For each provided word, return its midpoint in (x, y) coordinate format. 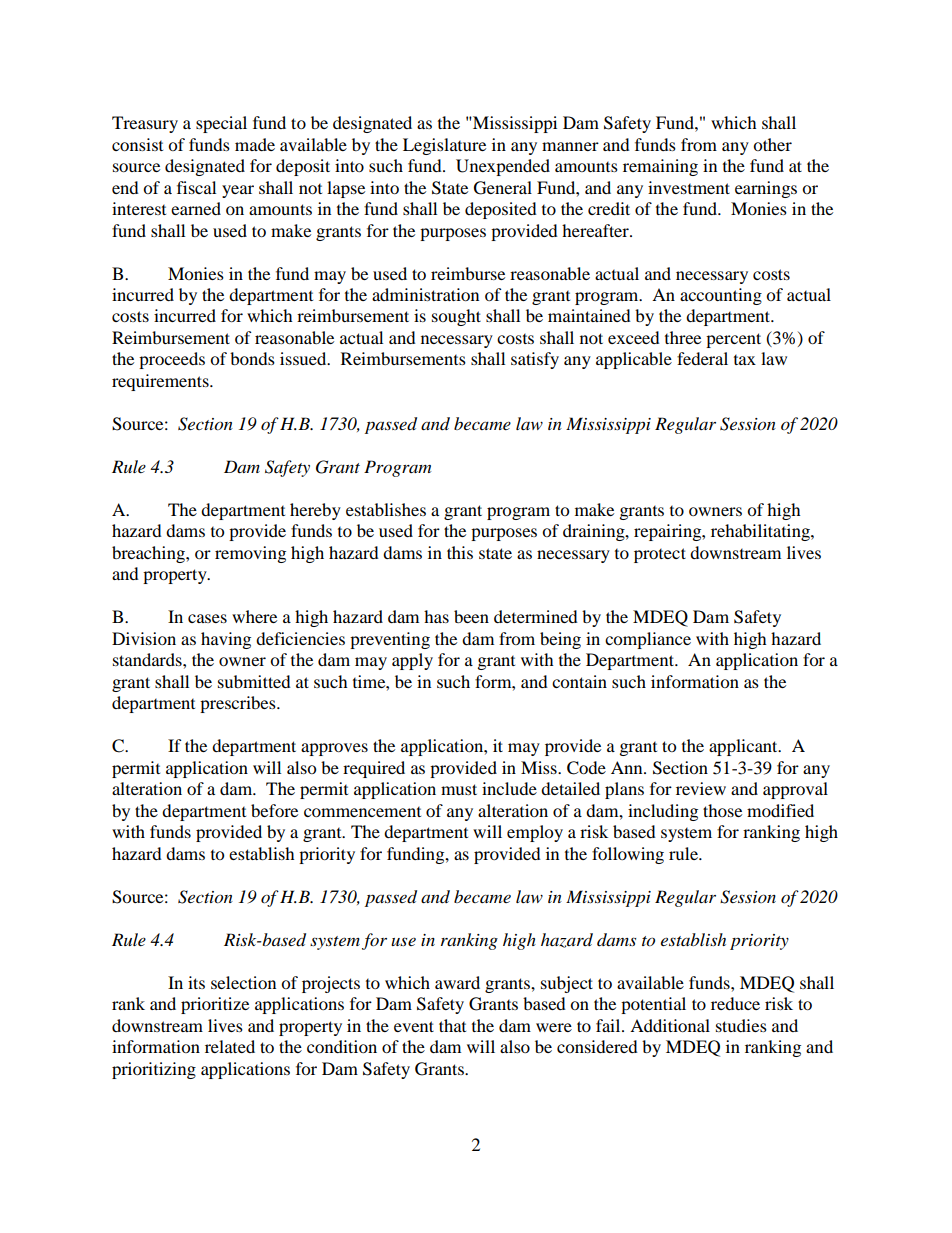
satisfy (535, 360)
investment (689, 187)
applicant (744, 747)
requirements (161, 382)
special (221, 124)
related (230, 1046)
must (459, 789)
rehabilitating (761, 532)
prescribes (239, 704)
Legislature (444, 146)
